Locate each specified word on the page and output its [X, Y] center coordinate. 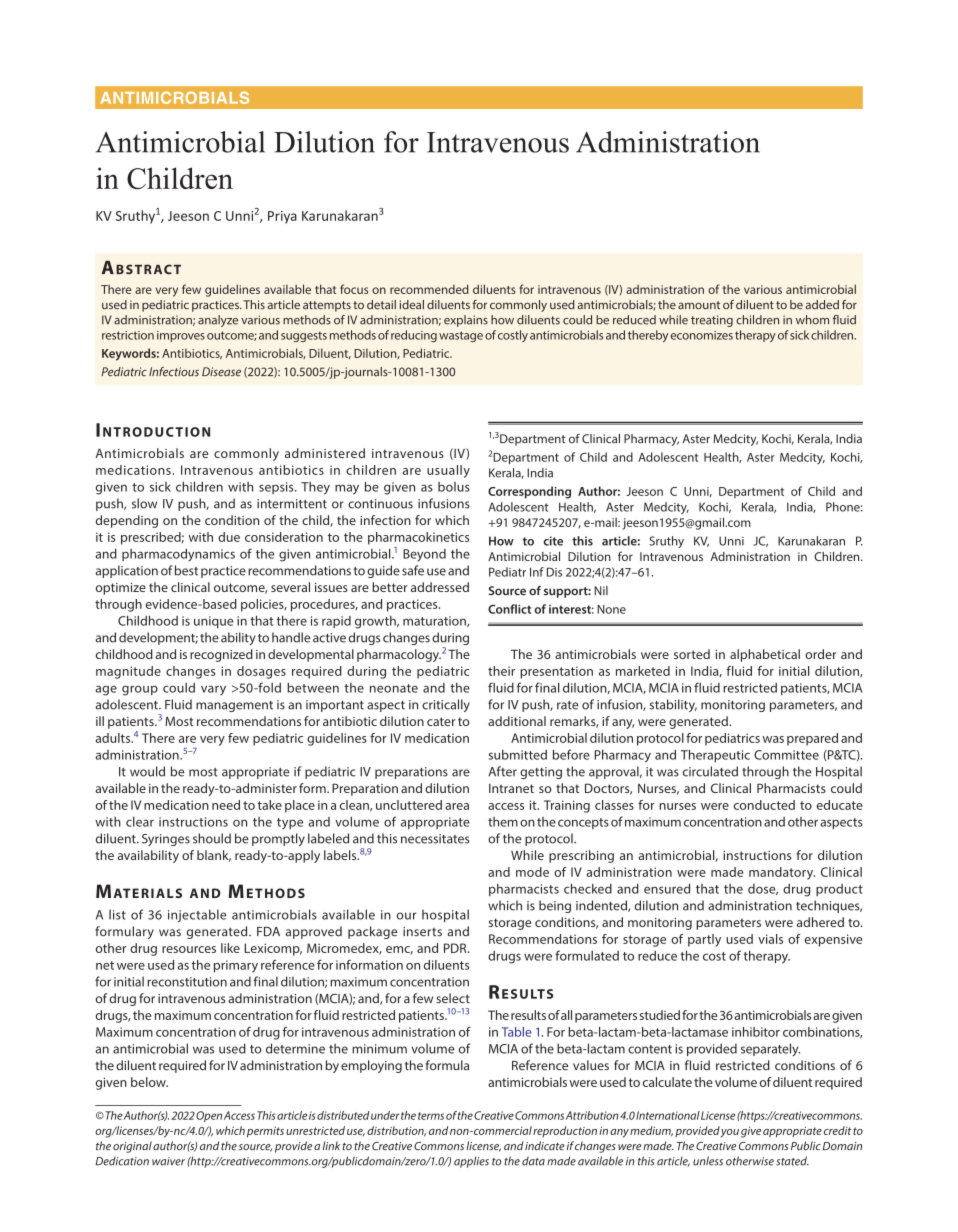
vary [213, 690]
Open [209, 1116]
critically [446, 705]
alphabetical [765, 655]
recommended [429, 289]
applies [471, 1162]
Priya [282, 217]
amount [699, 305]
